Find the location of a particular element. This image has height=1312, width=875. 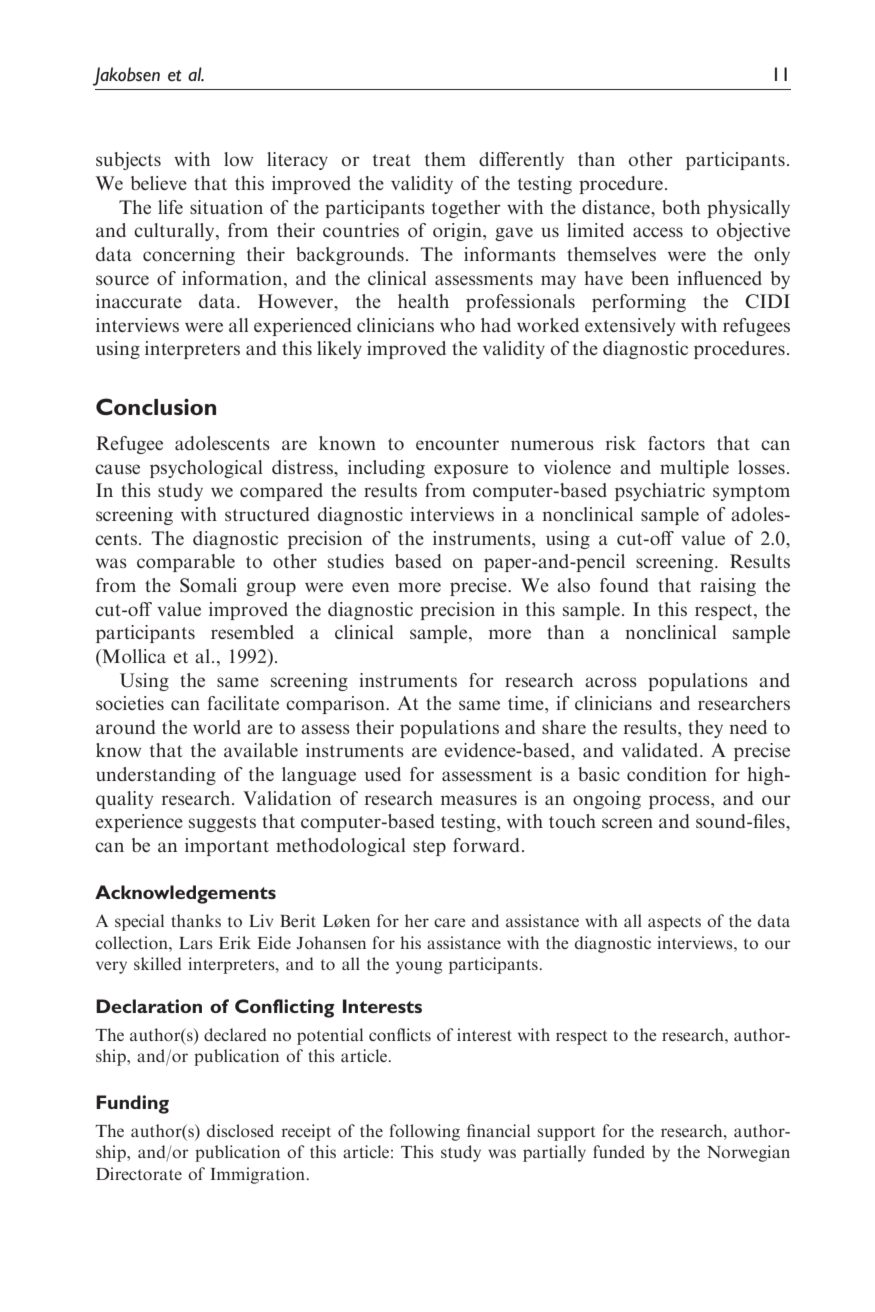

both is located at coordinates (681, 207).
